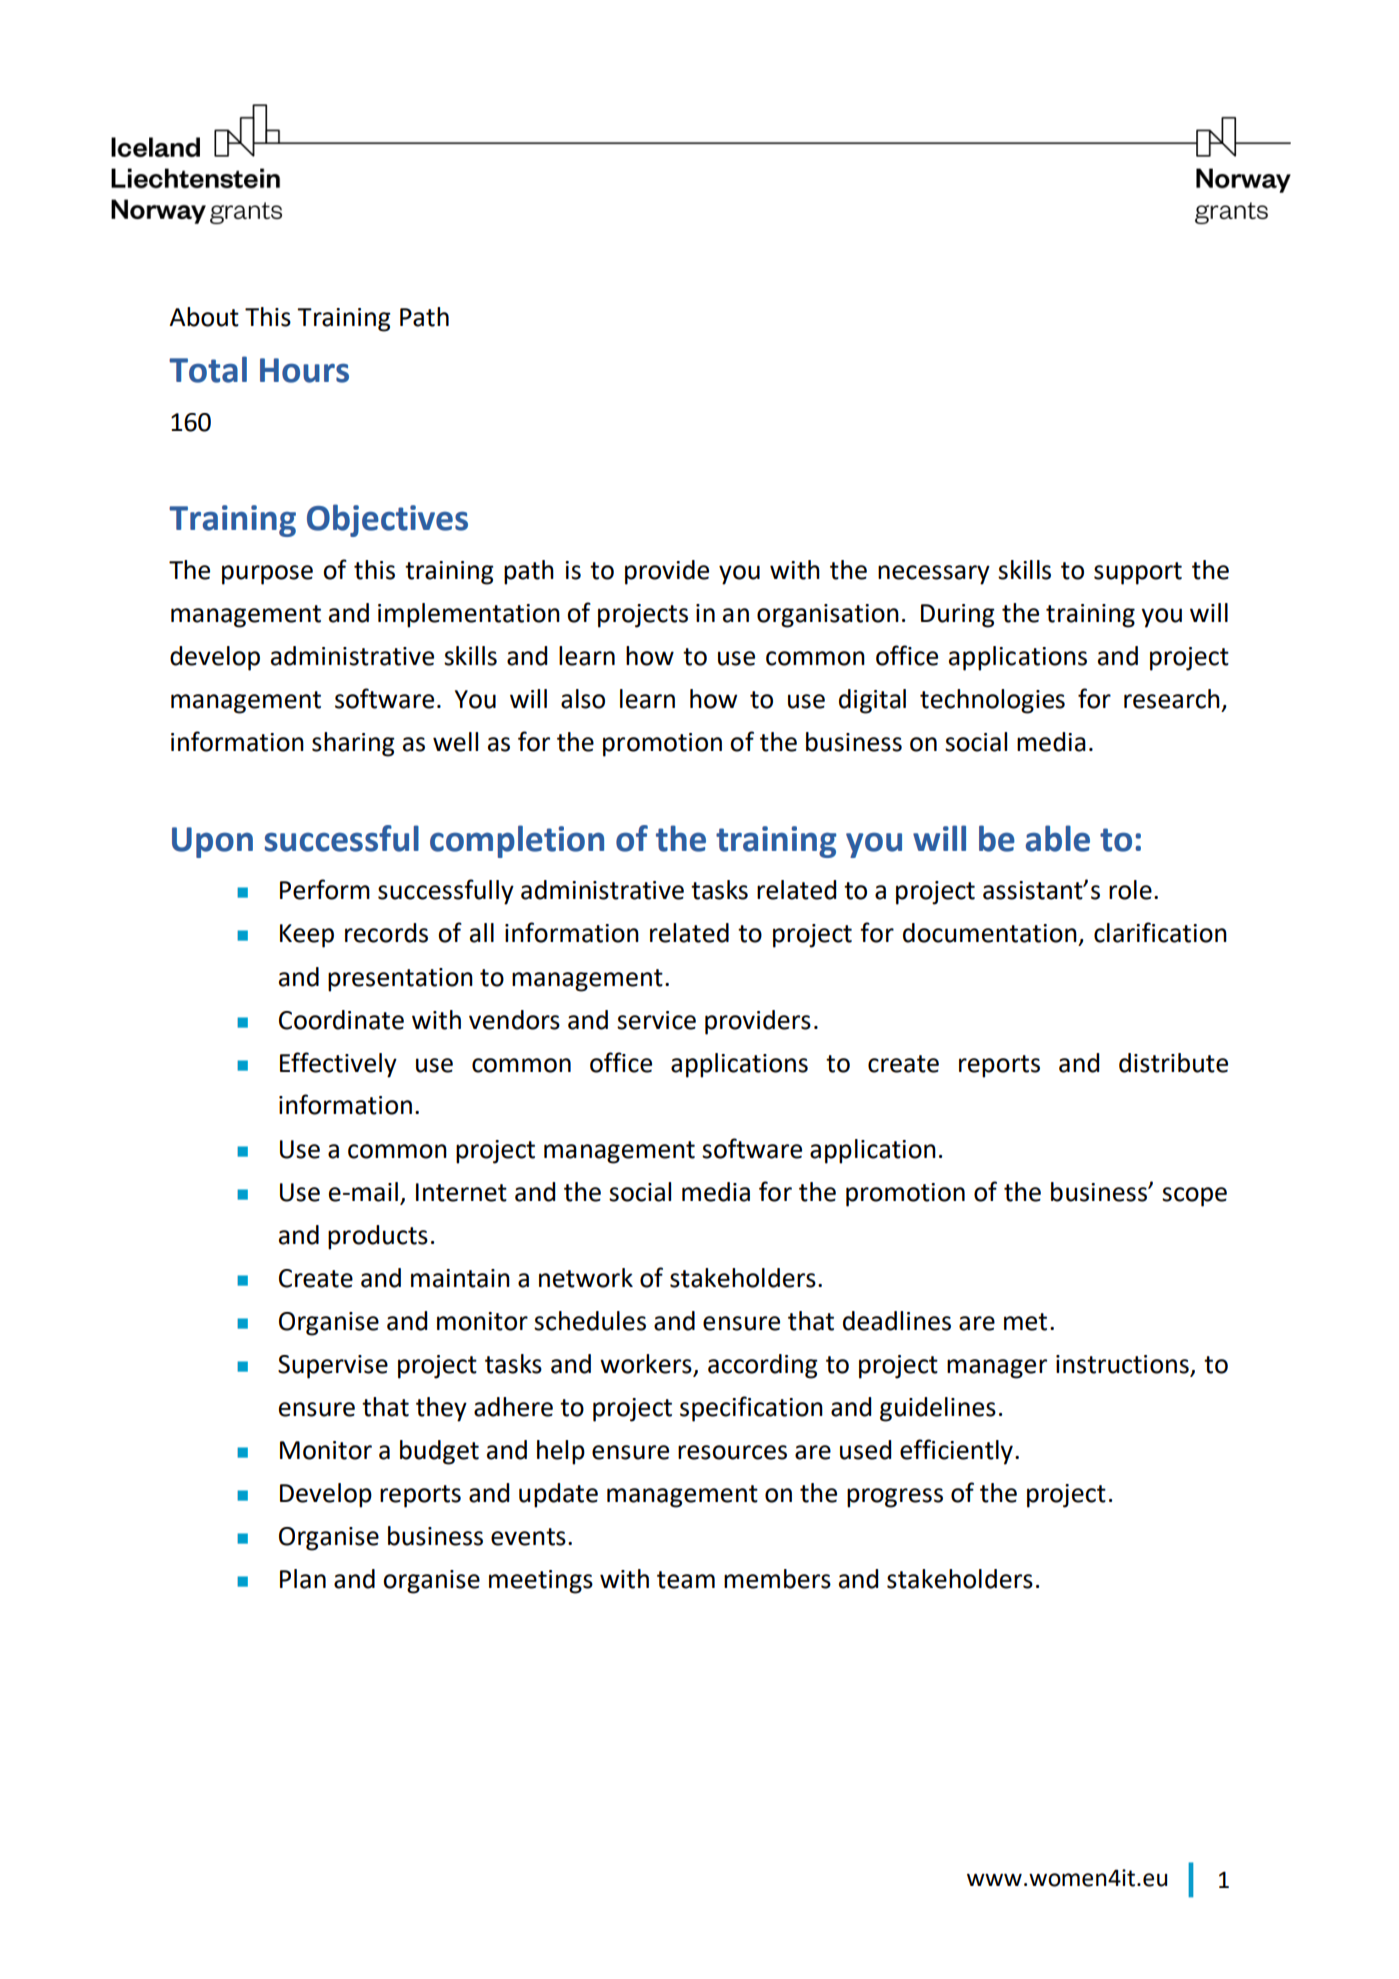  Describe the element at coordinates (303, 1579) in the page. I see `Plan` at that location.
